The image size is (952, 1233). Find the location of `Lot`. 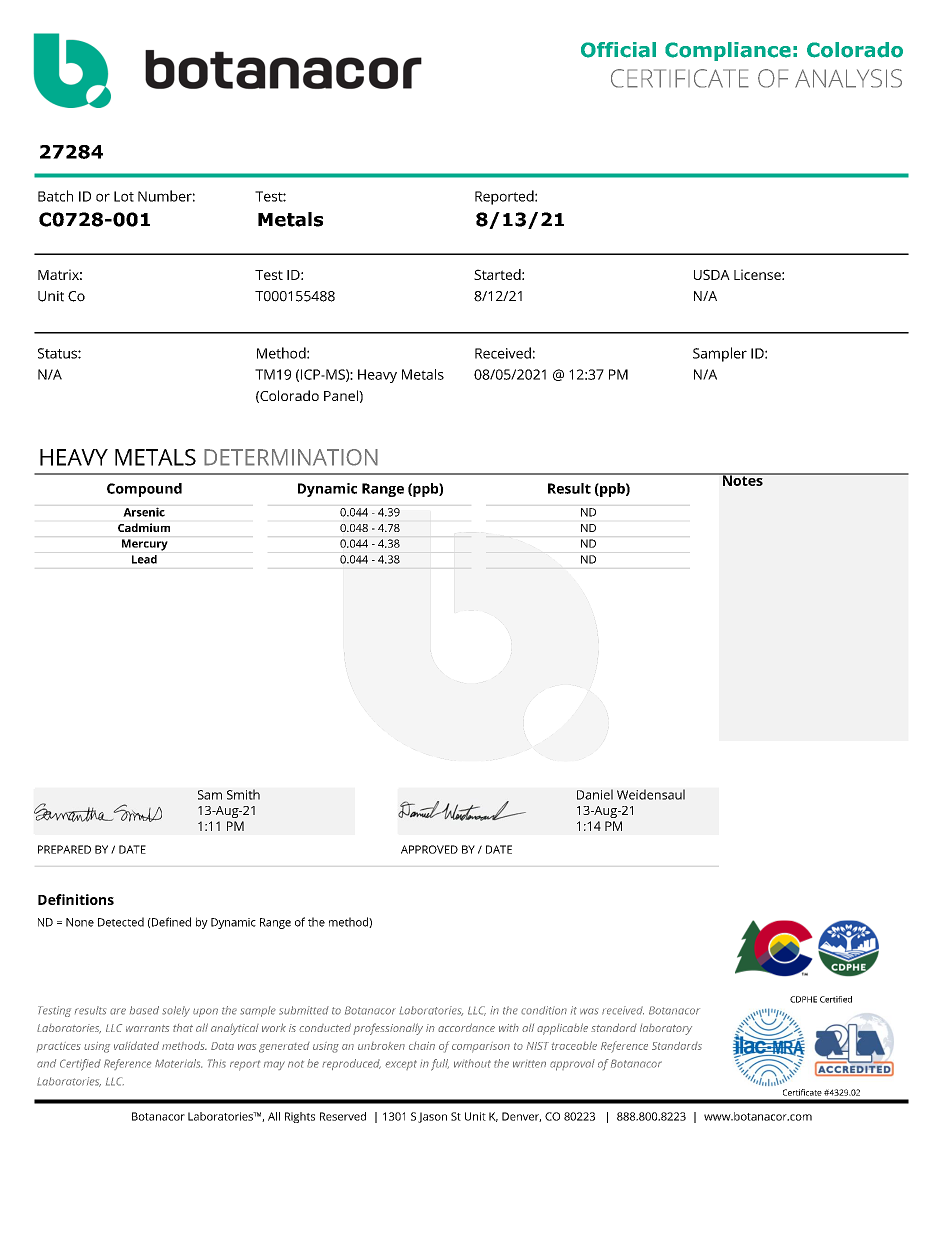

Lot is located at coordinates (124, 196).
